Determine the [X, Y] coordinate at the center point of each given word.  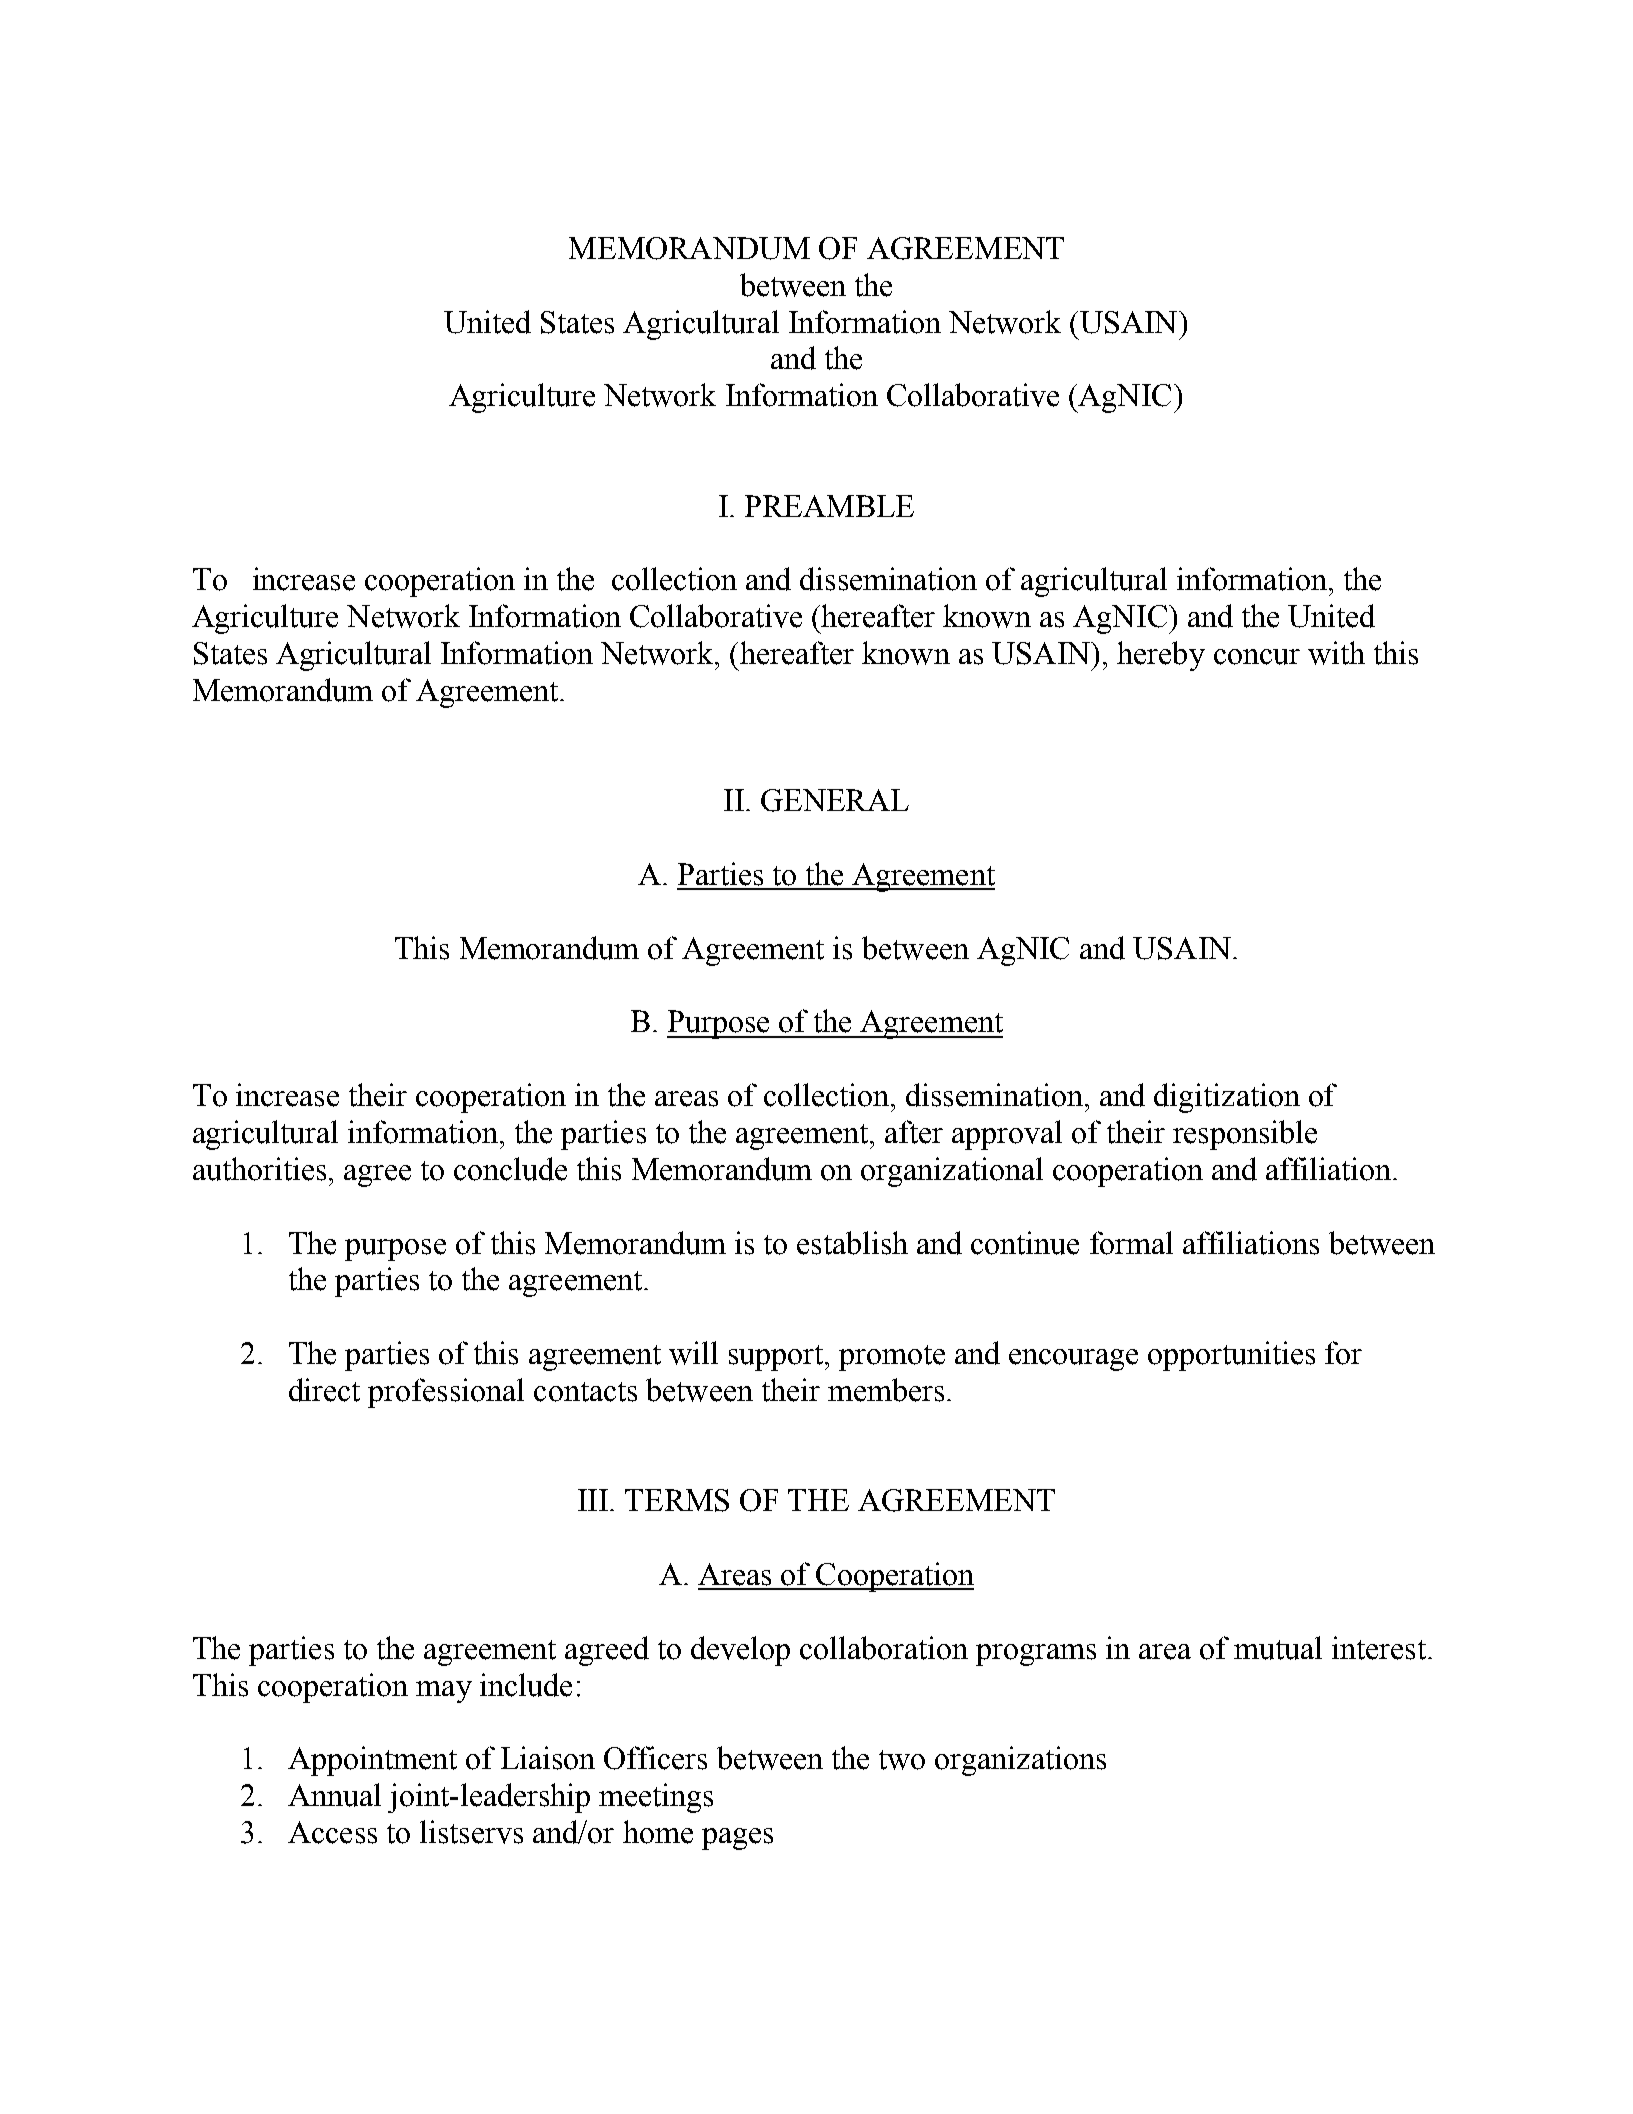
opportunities [1231, 1356]
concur [1257, 657]
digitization [1227, 1098]
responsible [1245, 1135]
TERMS [677, 1500]
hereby [1161, 656]
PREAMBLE [829, 506]
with [1336, 653]
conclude [510, 1169]
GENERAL [835, 800]
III [593, 1500]
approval [1007, 1135]
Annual [334, 1795]
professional [446, 1393]
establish [852, 1243]
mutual [1278, 1648]
